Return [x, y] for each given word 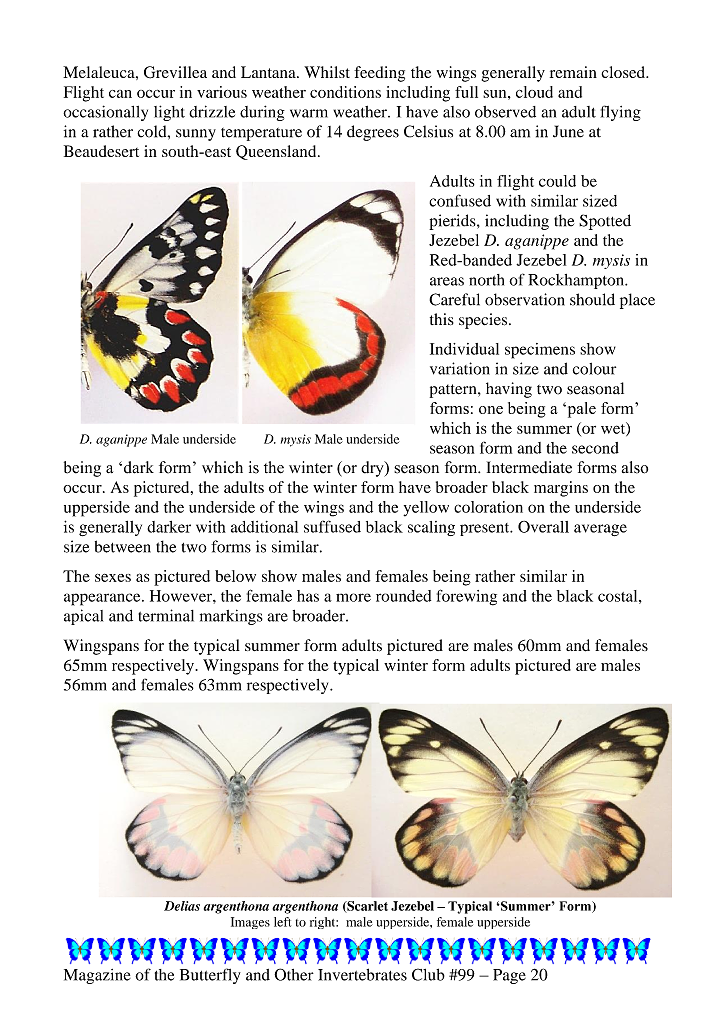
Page [509, 976]
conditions [345, 92]
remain [573, 72]
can [120, 94]
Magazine [97, 976]
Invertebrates [362, 974]
